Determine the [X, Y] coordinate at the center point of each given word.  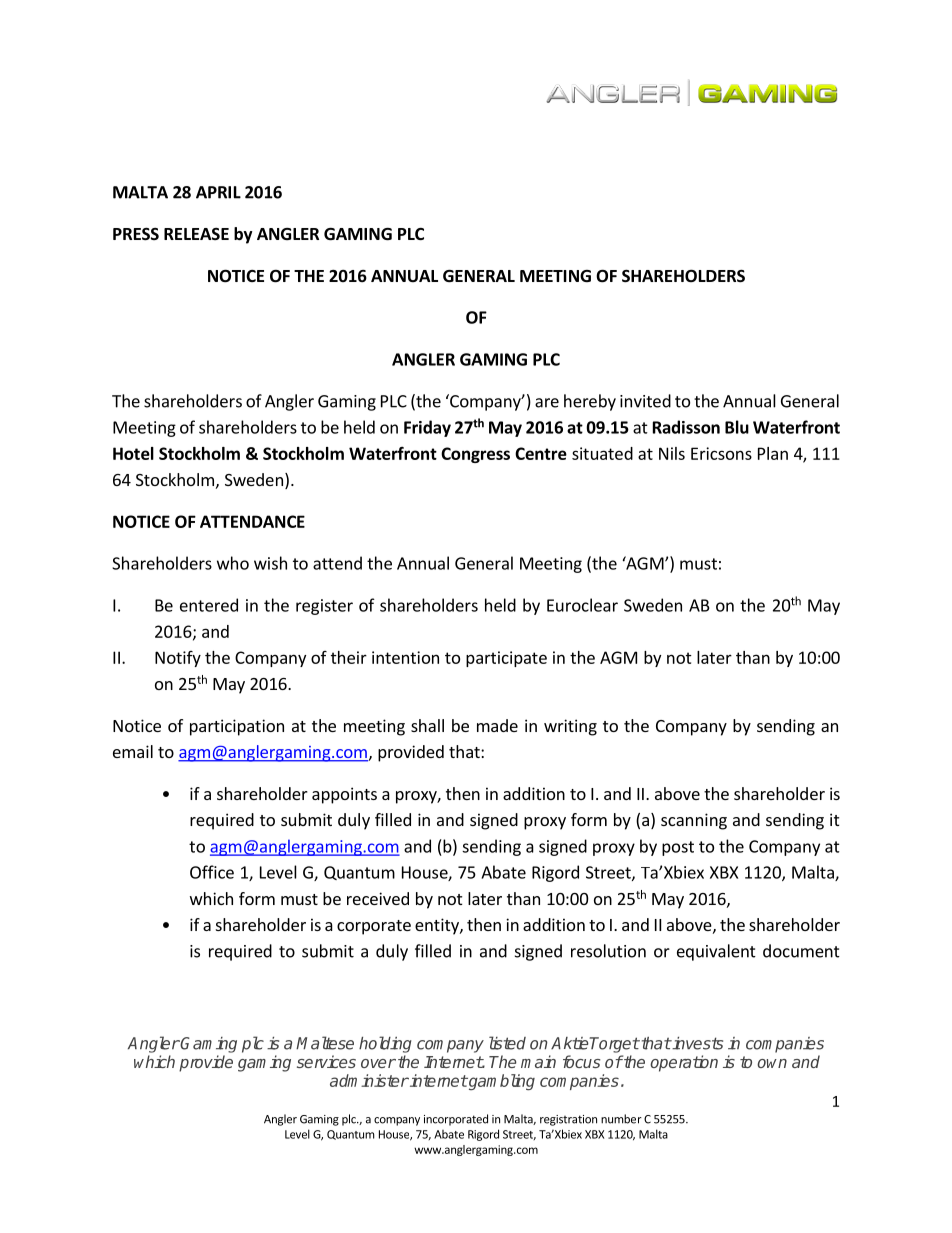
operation [684, 1063]
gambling [501, 1082]
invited [645, 401]
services [326, 1061]
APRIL [218, 192]
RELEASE [196, 234]
